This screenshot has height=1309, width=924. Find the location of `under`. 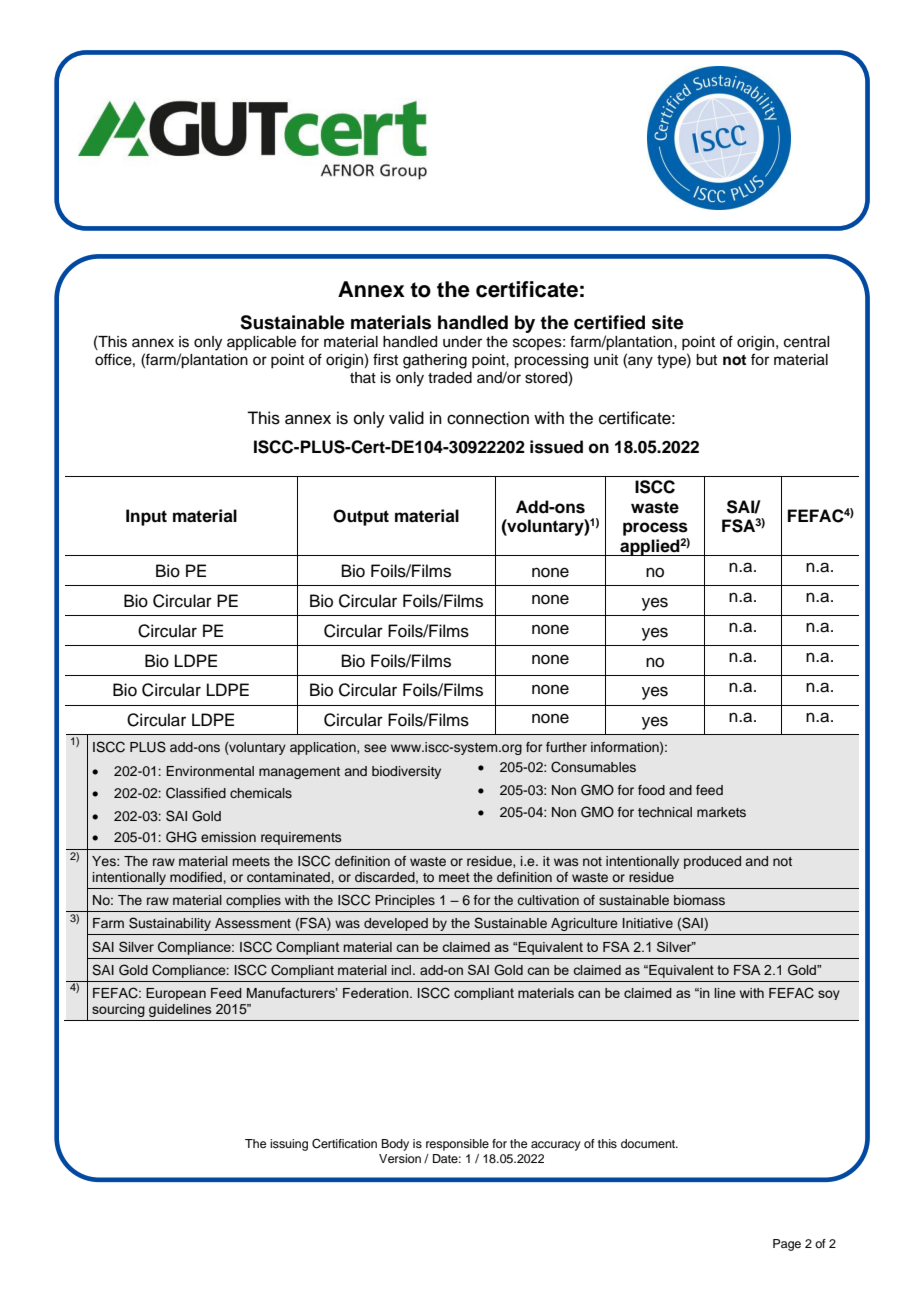

under is located at coordinates (462, 342).
